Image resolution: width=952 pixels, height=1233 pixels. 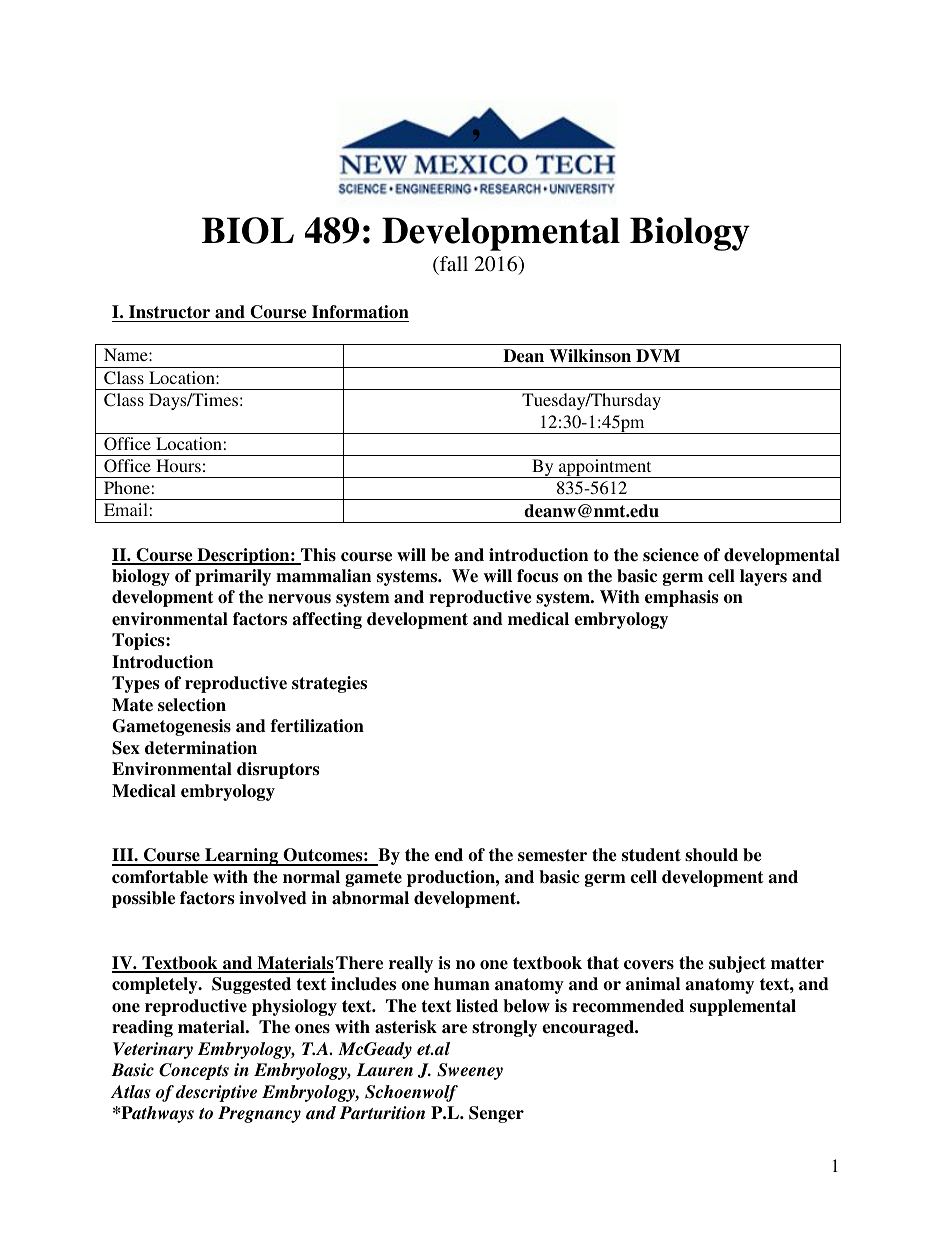 I want to click on fall, so click(x=453, y=263).
